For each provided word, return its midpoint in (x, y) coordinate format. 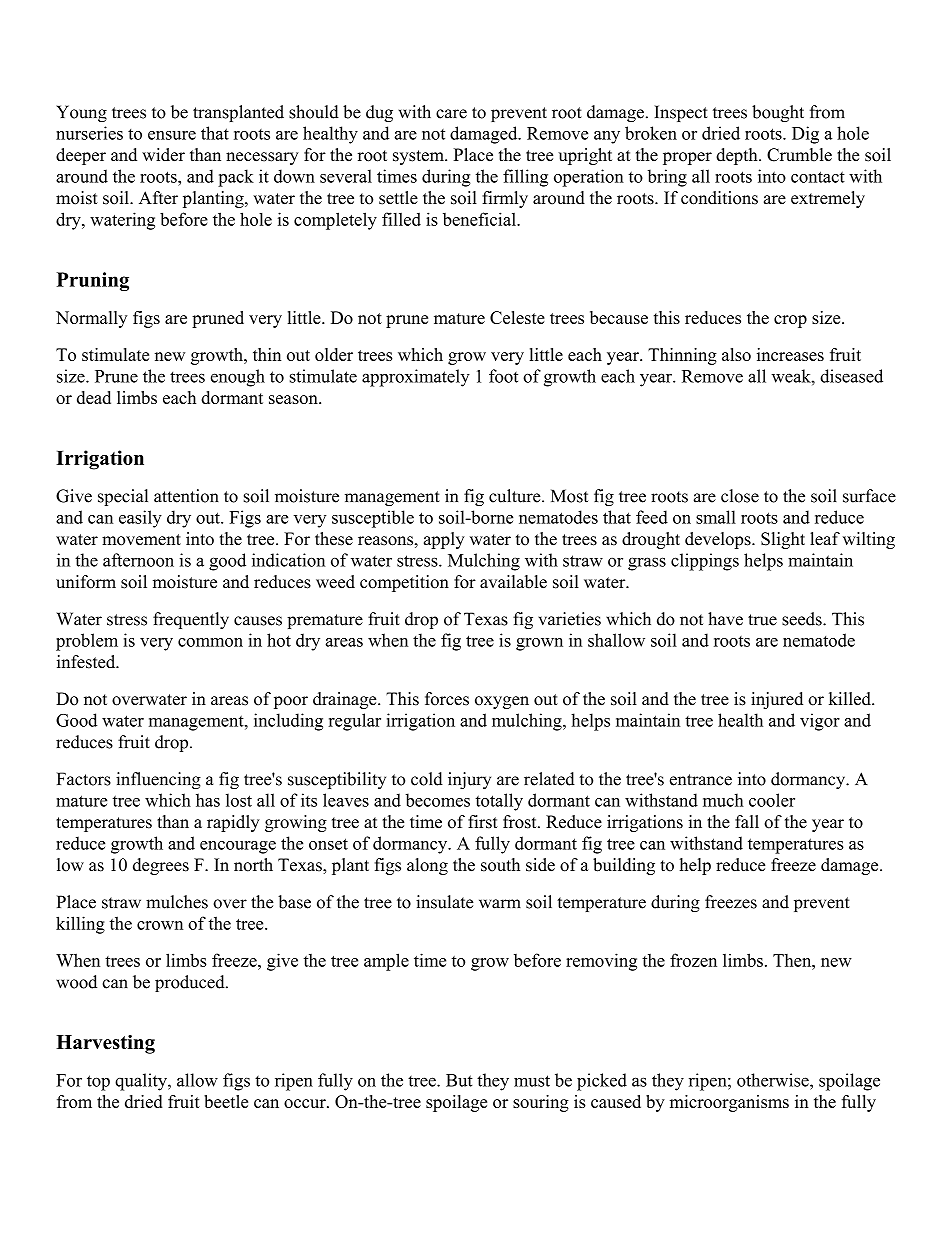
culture (516, 496)
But (459, 1080)
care (451, 114)
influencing (158, 780)
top (98, 1083)
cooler (772, 800)
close (740, 496)
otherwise (774, 1080)
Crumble (799, 155)
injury (469, 780)
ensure (172, 135)
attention (186, 496)
